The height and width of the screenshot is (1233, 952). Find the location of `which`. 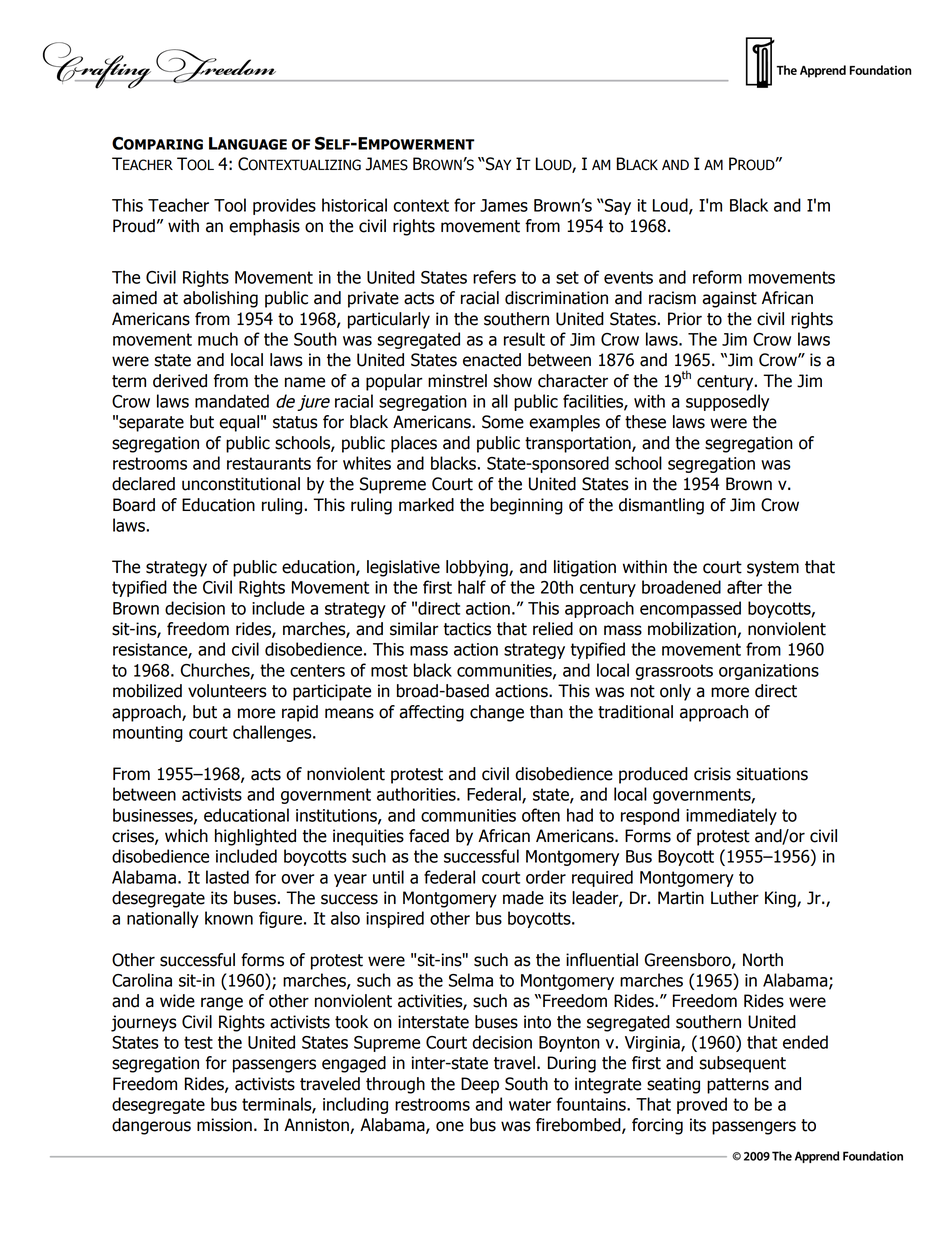

which is located at coordinates (186, 836).
